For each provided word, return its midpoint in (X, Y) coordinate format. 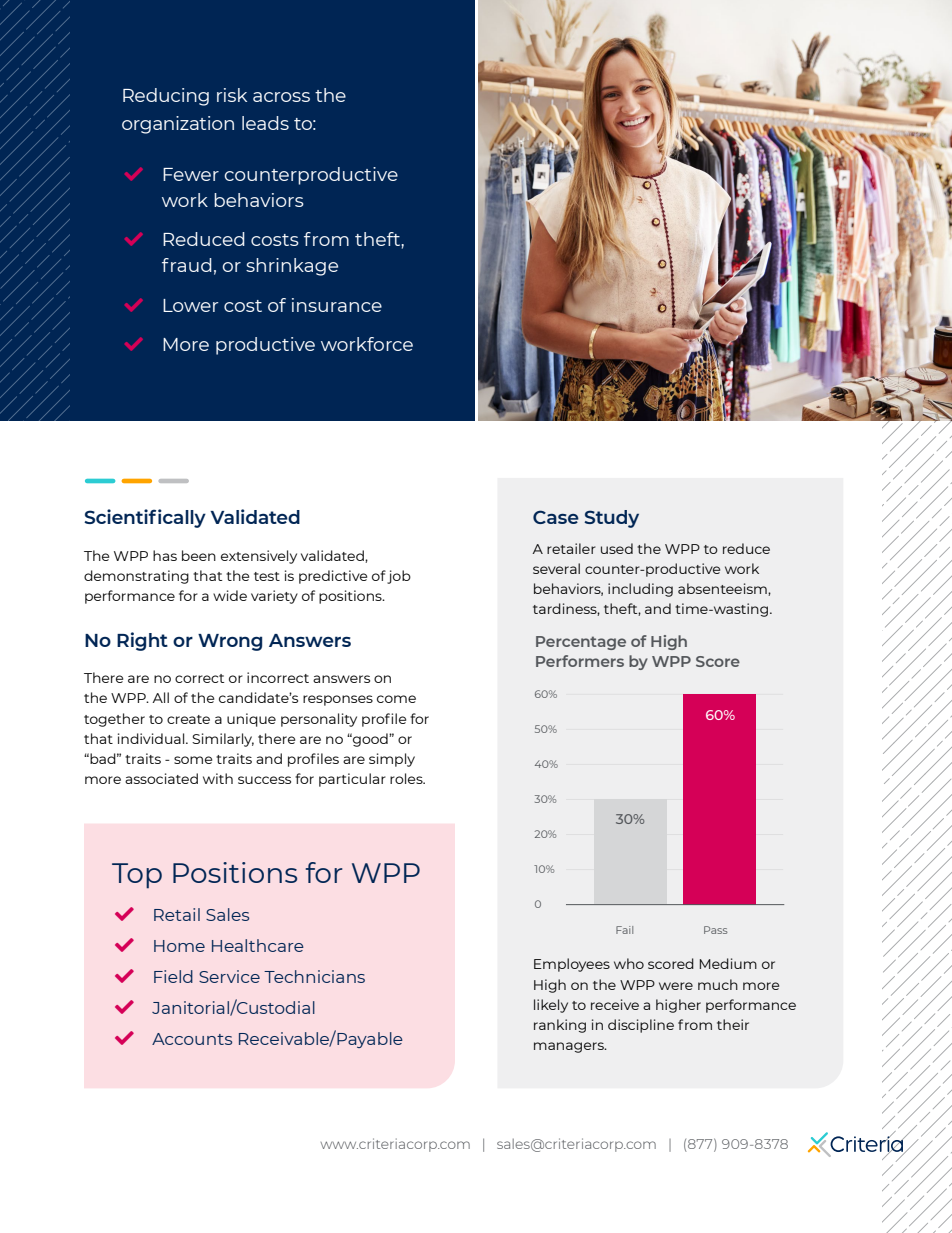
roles (407, 778)
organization (178, 125)
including (640, 590)
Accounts (192, 1039)
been (199, 555)
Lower (190, 305)
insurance (337, 305)
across (281, 97)
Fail (624, 930)
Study (611, 519)
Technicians (314, 976)
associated (161, 778)
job (399, 577)
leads (265, 123)
